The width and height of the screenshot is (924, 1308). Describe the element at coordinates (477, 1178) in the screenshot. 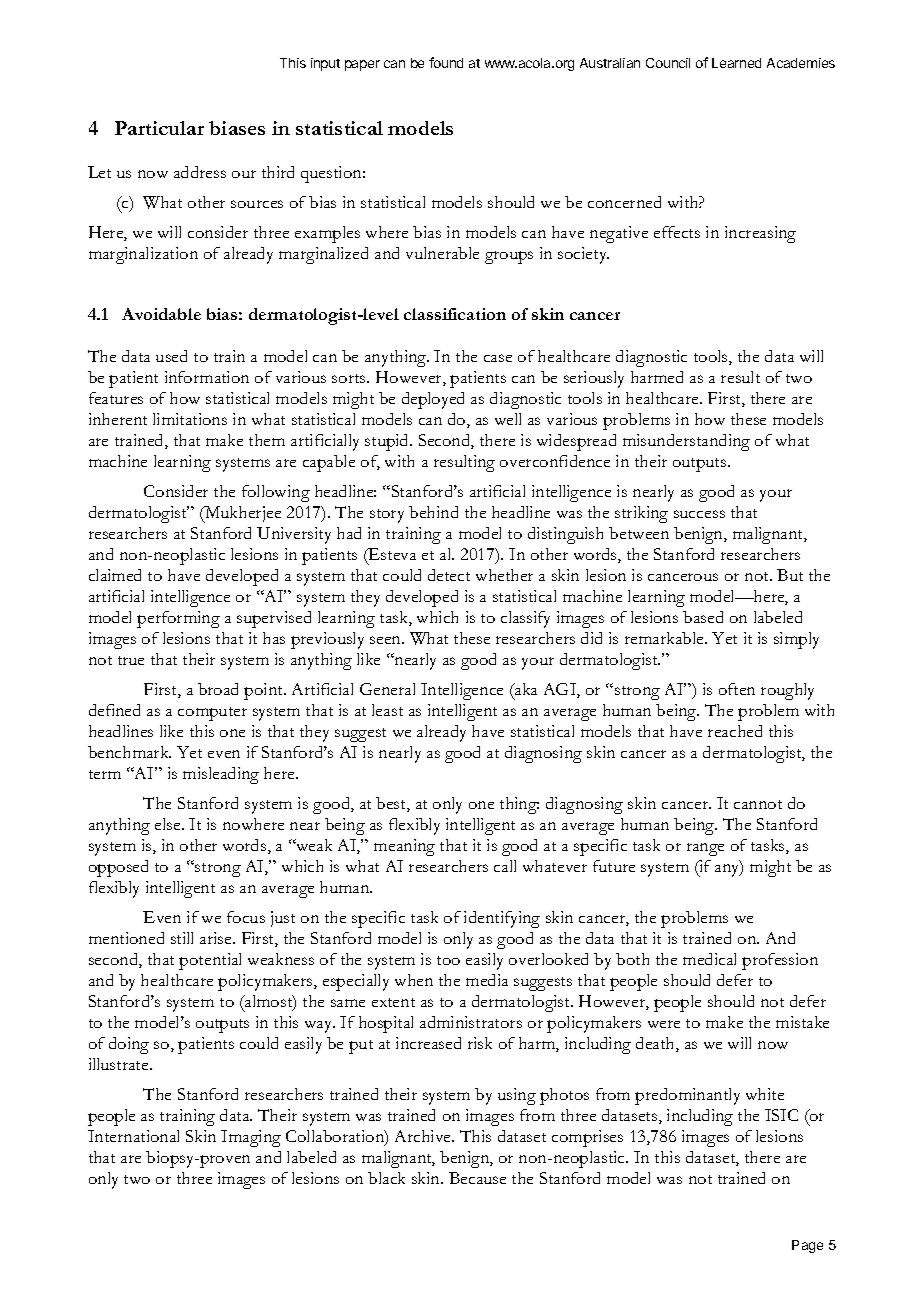

I see `Because` at that location.
